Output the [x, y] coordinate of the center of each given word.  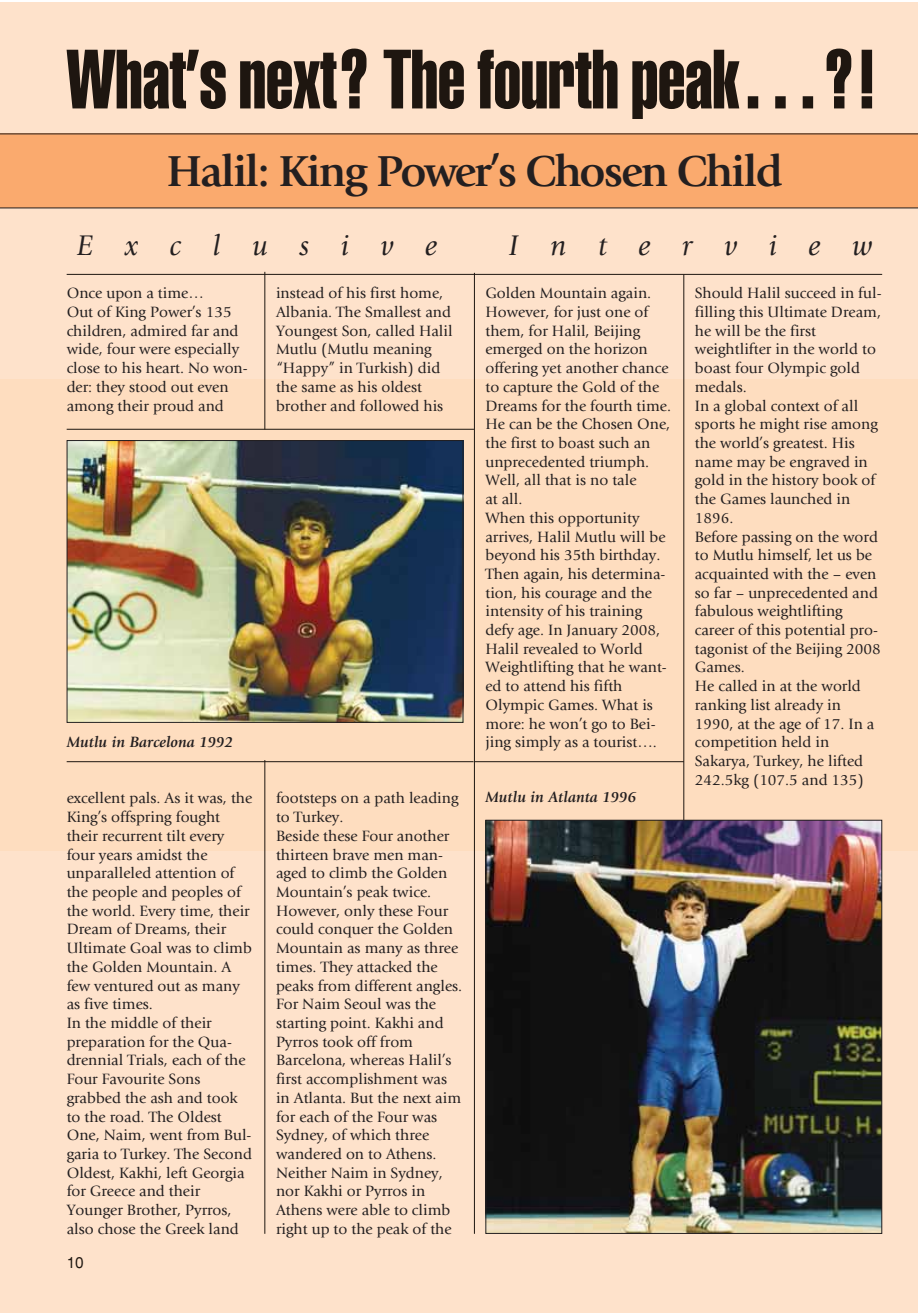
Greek [185, 1228]
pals [144, 799]
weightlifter [733, 350]
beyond [511, 556]
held [796, 741]
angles [438, 987]
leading [434, 799]
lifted [846, 760]
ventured [123, 985]
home [421, 293]
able [376, 1209]
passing [767, 538]
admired [159, 330]
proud [173, 407]
